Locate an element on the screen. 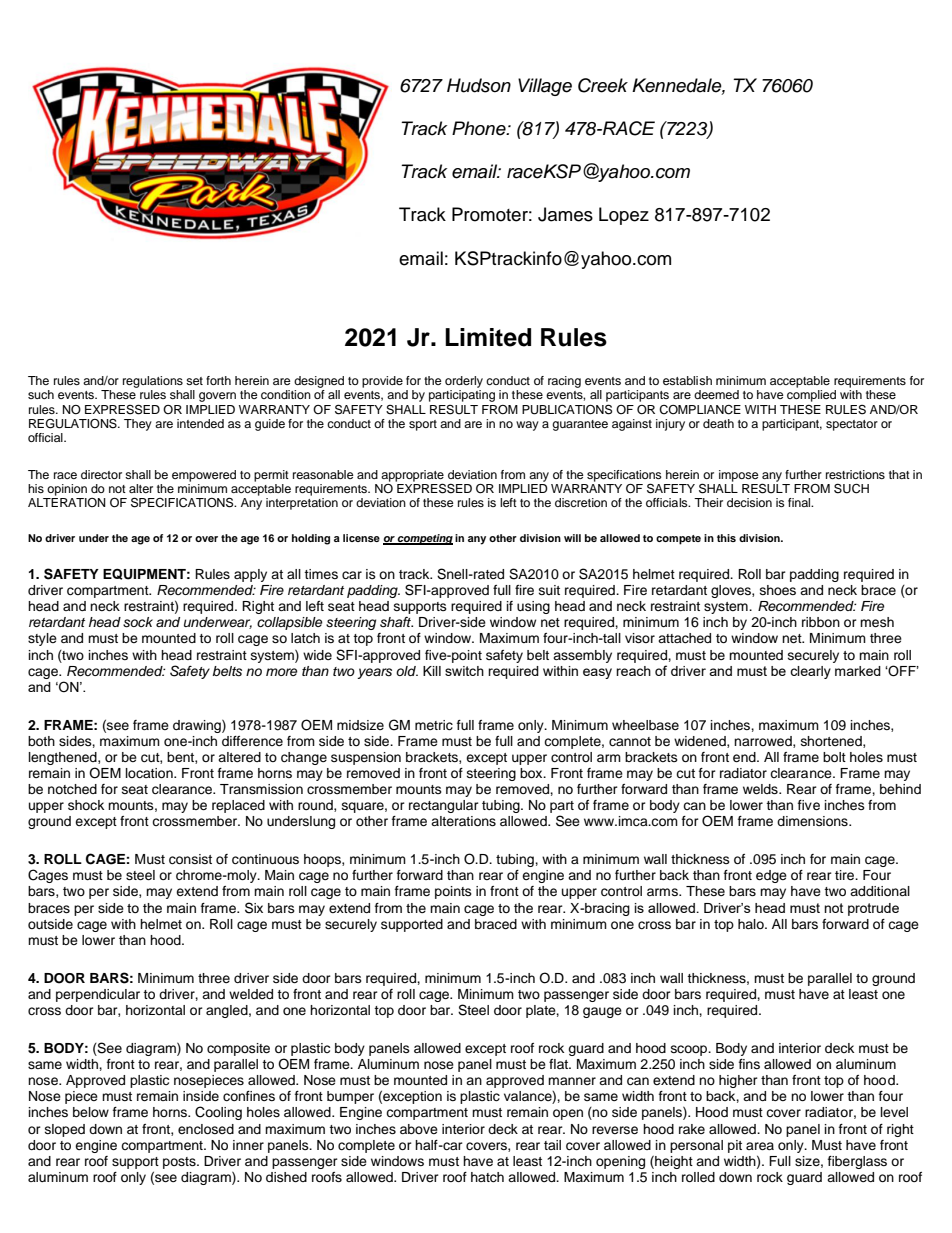 The width and height of the screenshot is (952, 1233). area is located at coordinates (760, 1146).
